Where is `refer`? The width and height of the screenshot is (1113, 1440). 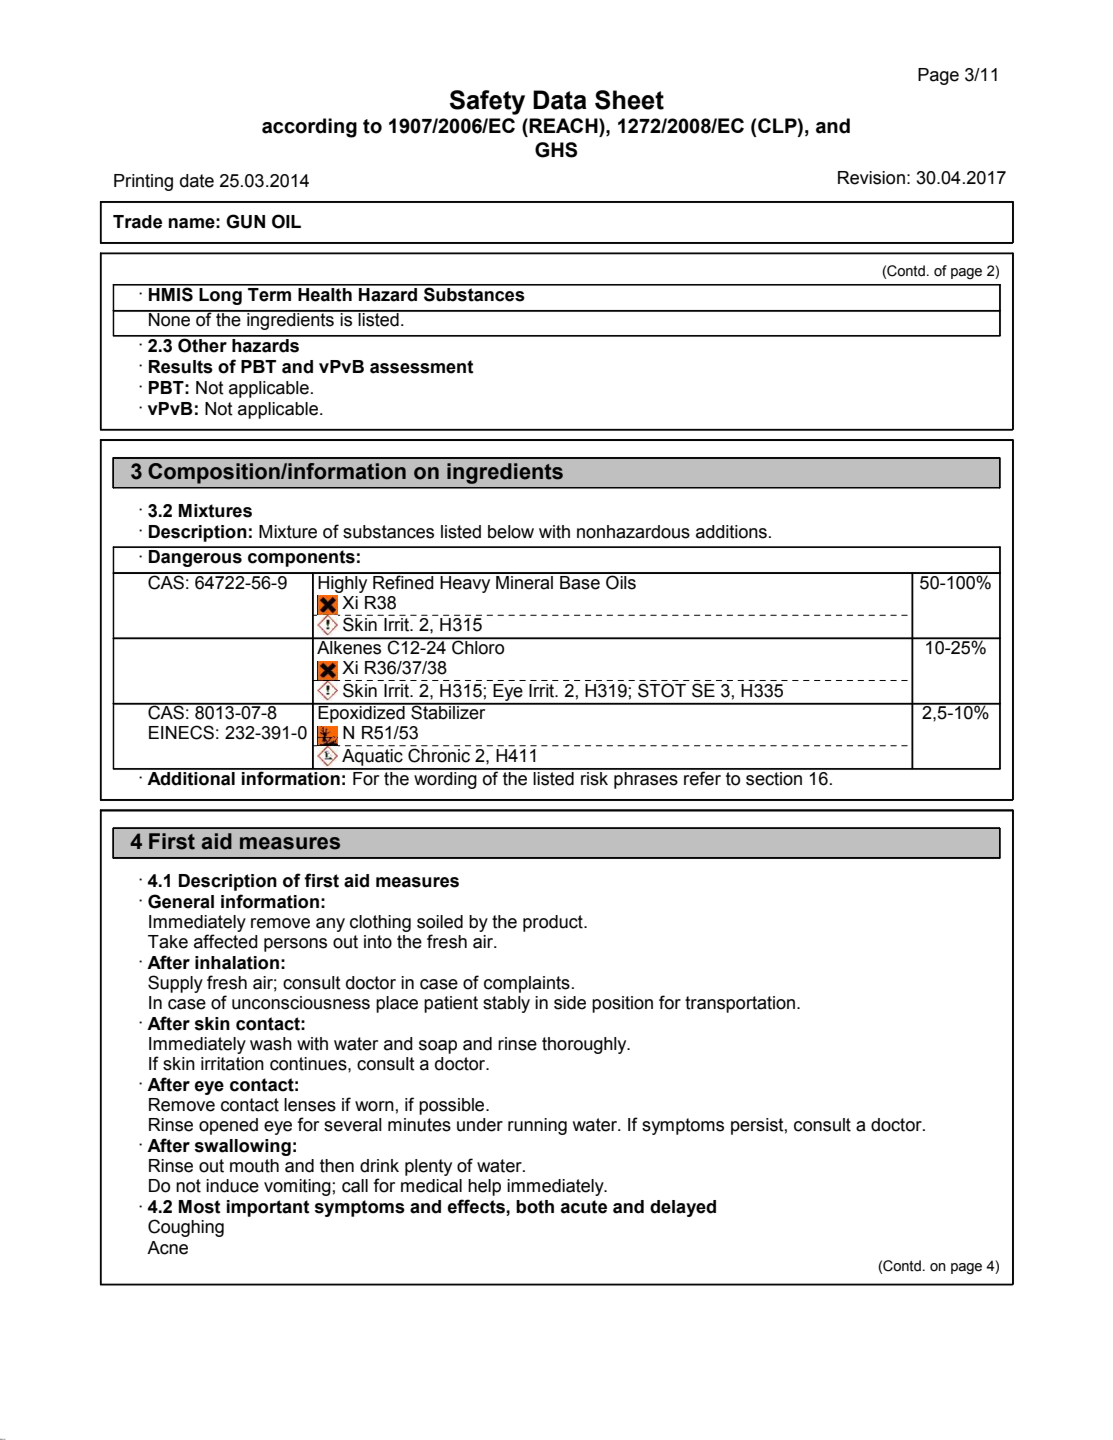 refer is located at coordinates (702, 777).
